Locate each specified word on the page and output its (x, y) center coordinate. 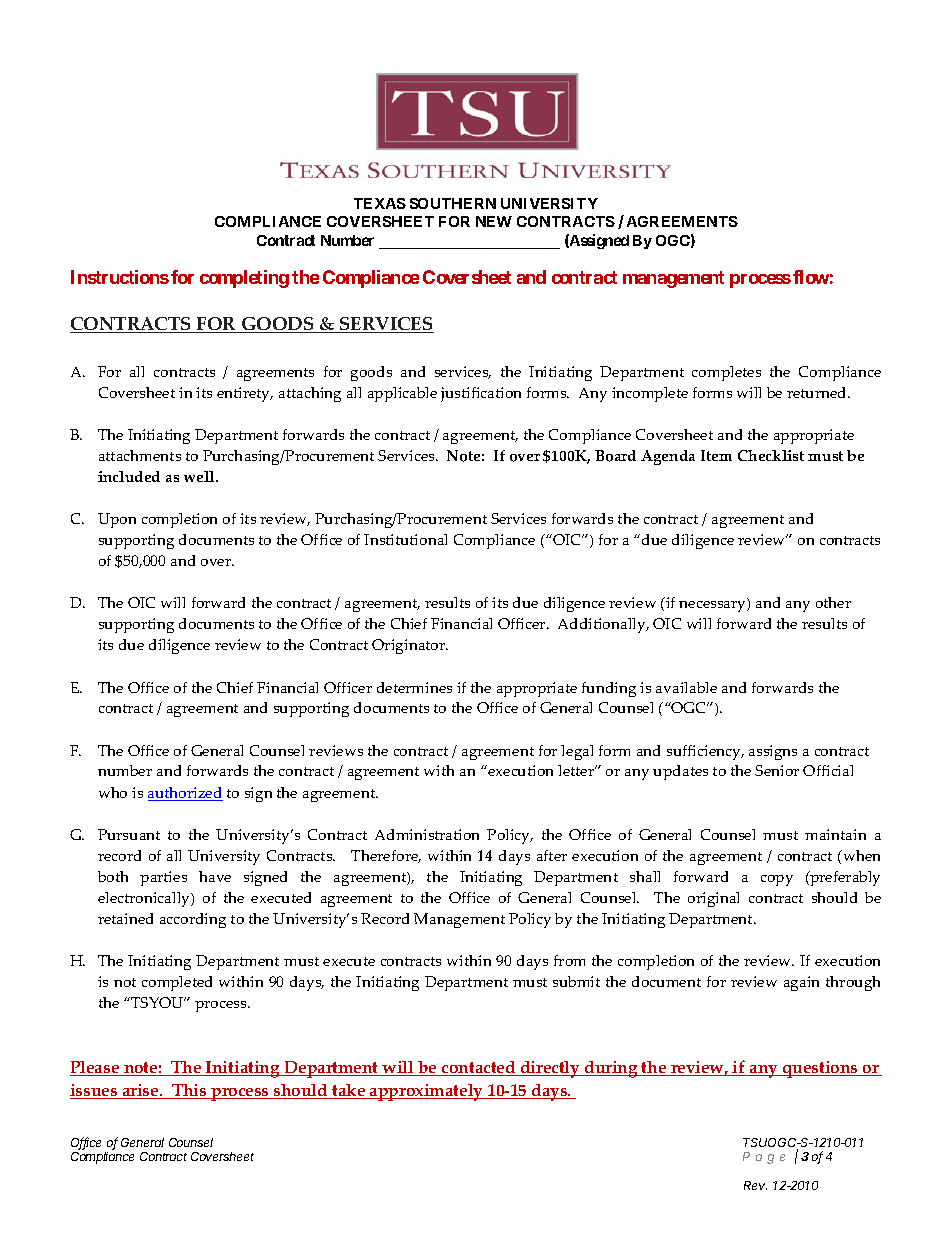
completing (244, 279)
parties (163, 878)
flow (811, 277)
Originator (410, 646)
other (833, 602)
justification (481, 394)
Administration (427, 834)
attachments (140, 455)
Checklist (771, 455)
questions (820, 1069)
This (189, 1091)
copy (777, 880)
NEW (494, 221)
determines (414, 687)
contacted (479, 1068)
